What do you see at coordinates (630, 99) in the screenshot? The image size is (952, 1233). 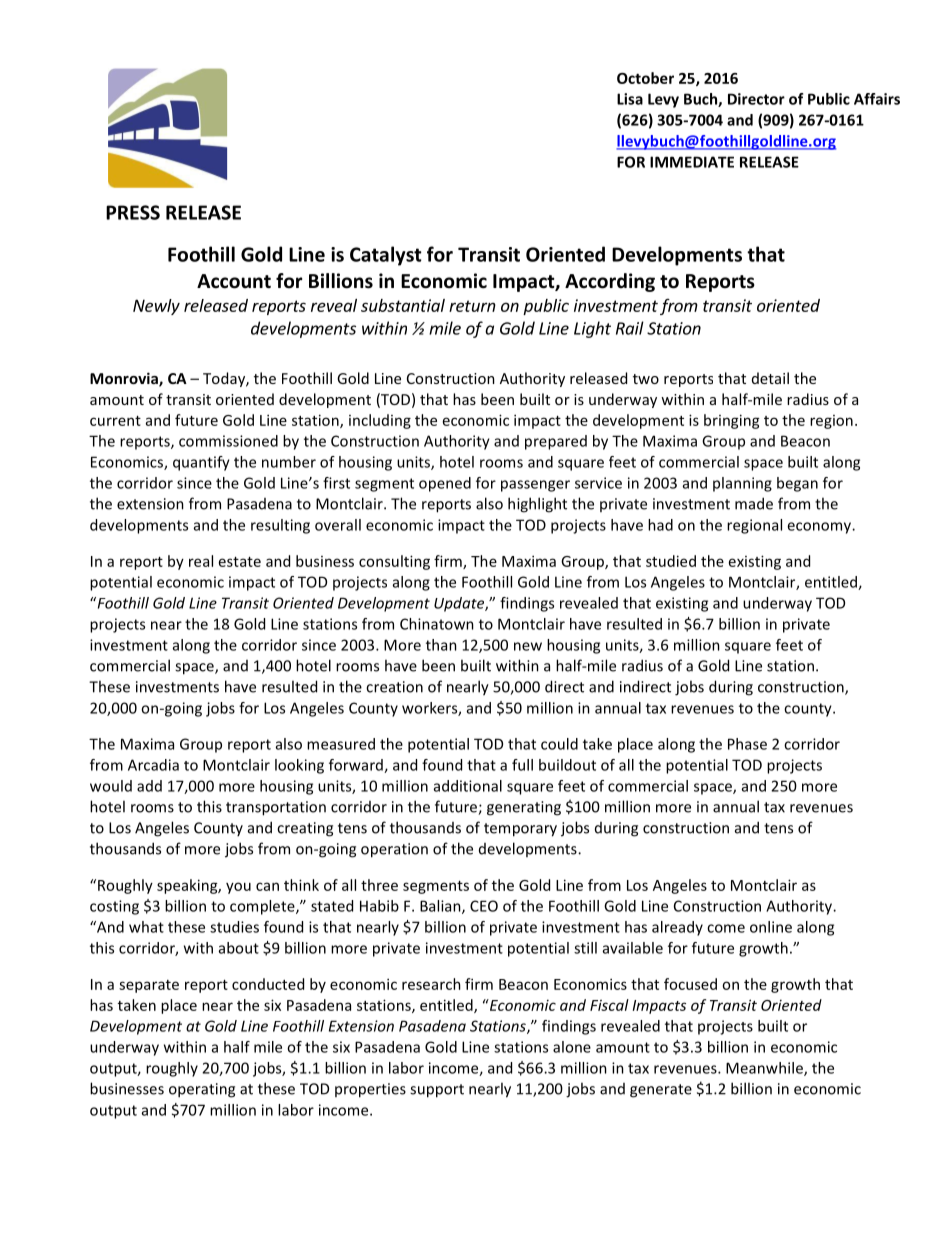 I see `Lisa` at bounding box center [630, 99].
